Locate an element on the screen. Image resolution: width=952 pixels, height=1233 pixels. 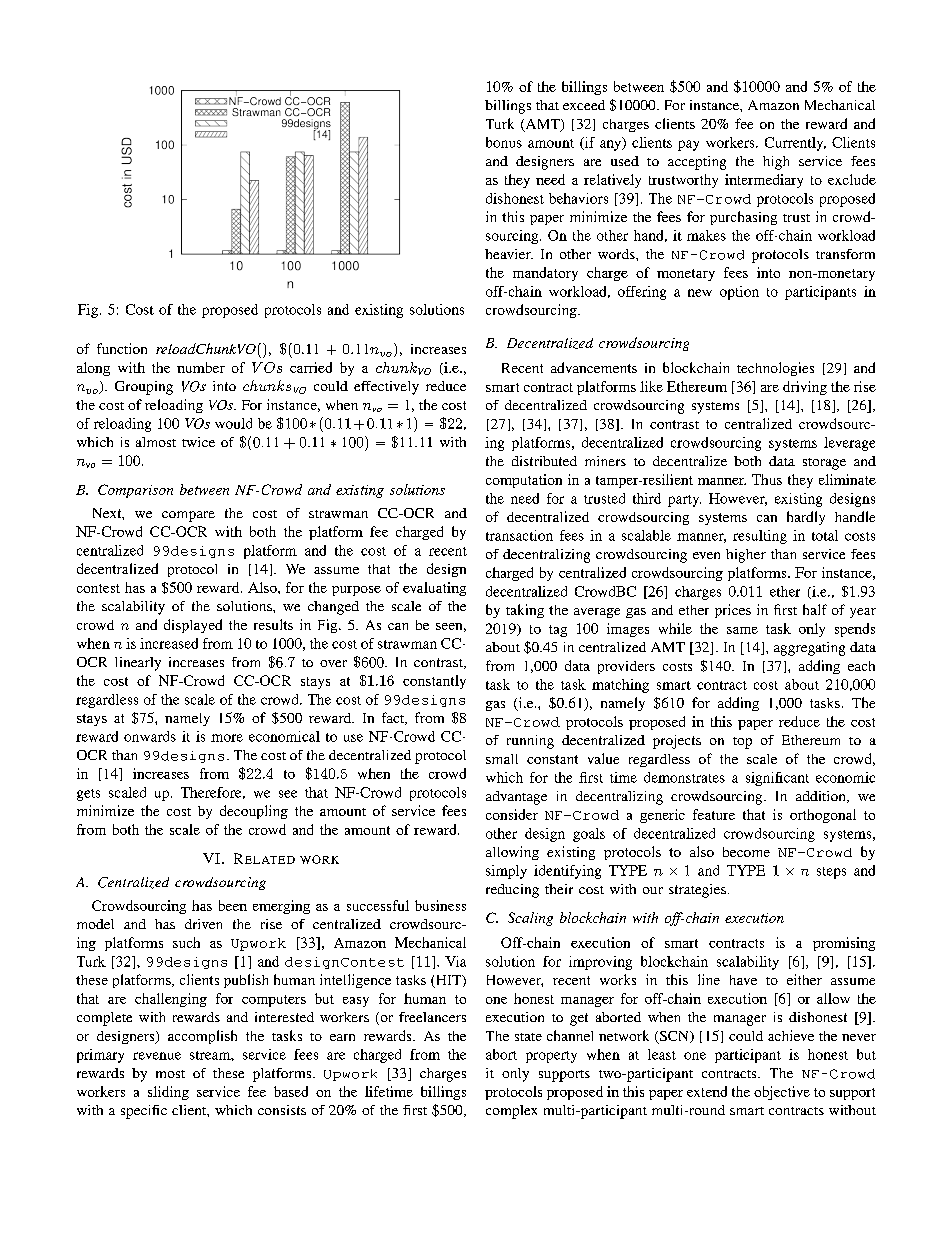
Currently is located at coordinates (795, 144).
